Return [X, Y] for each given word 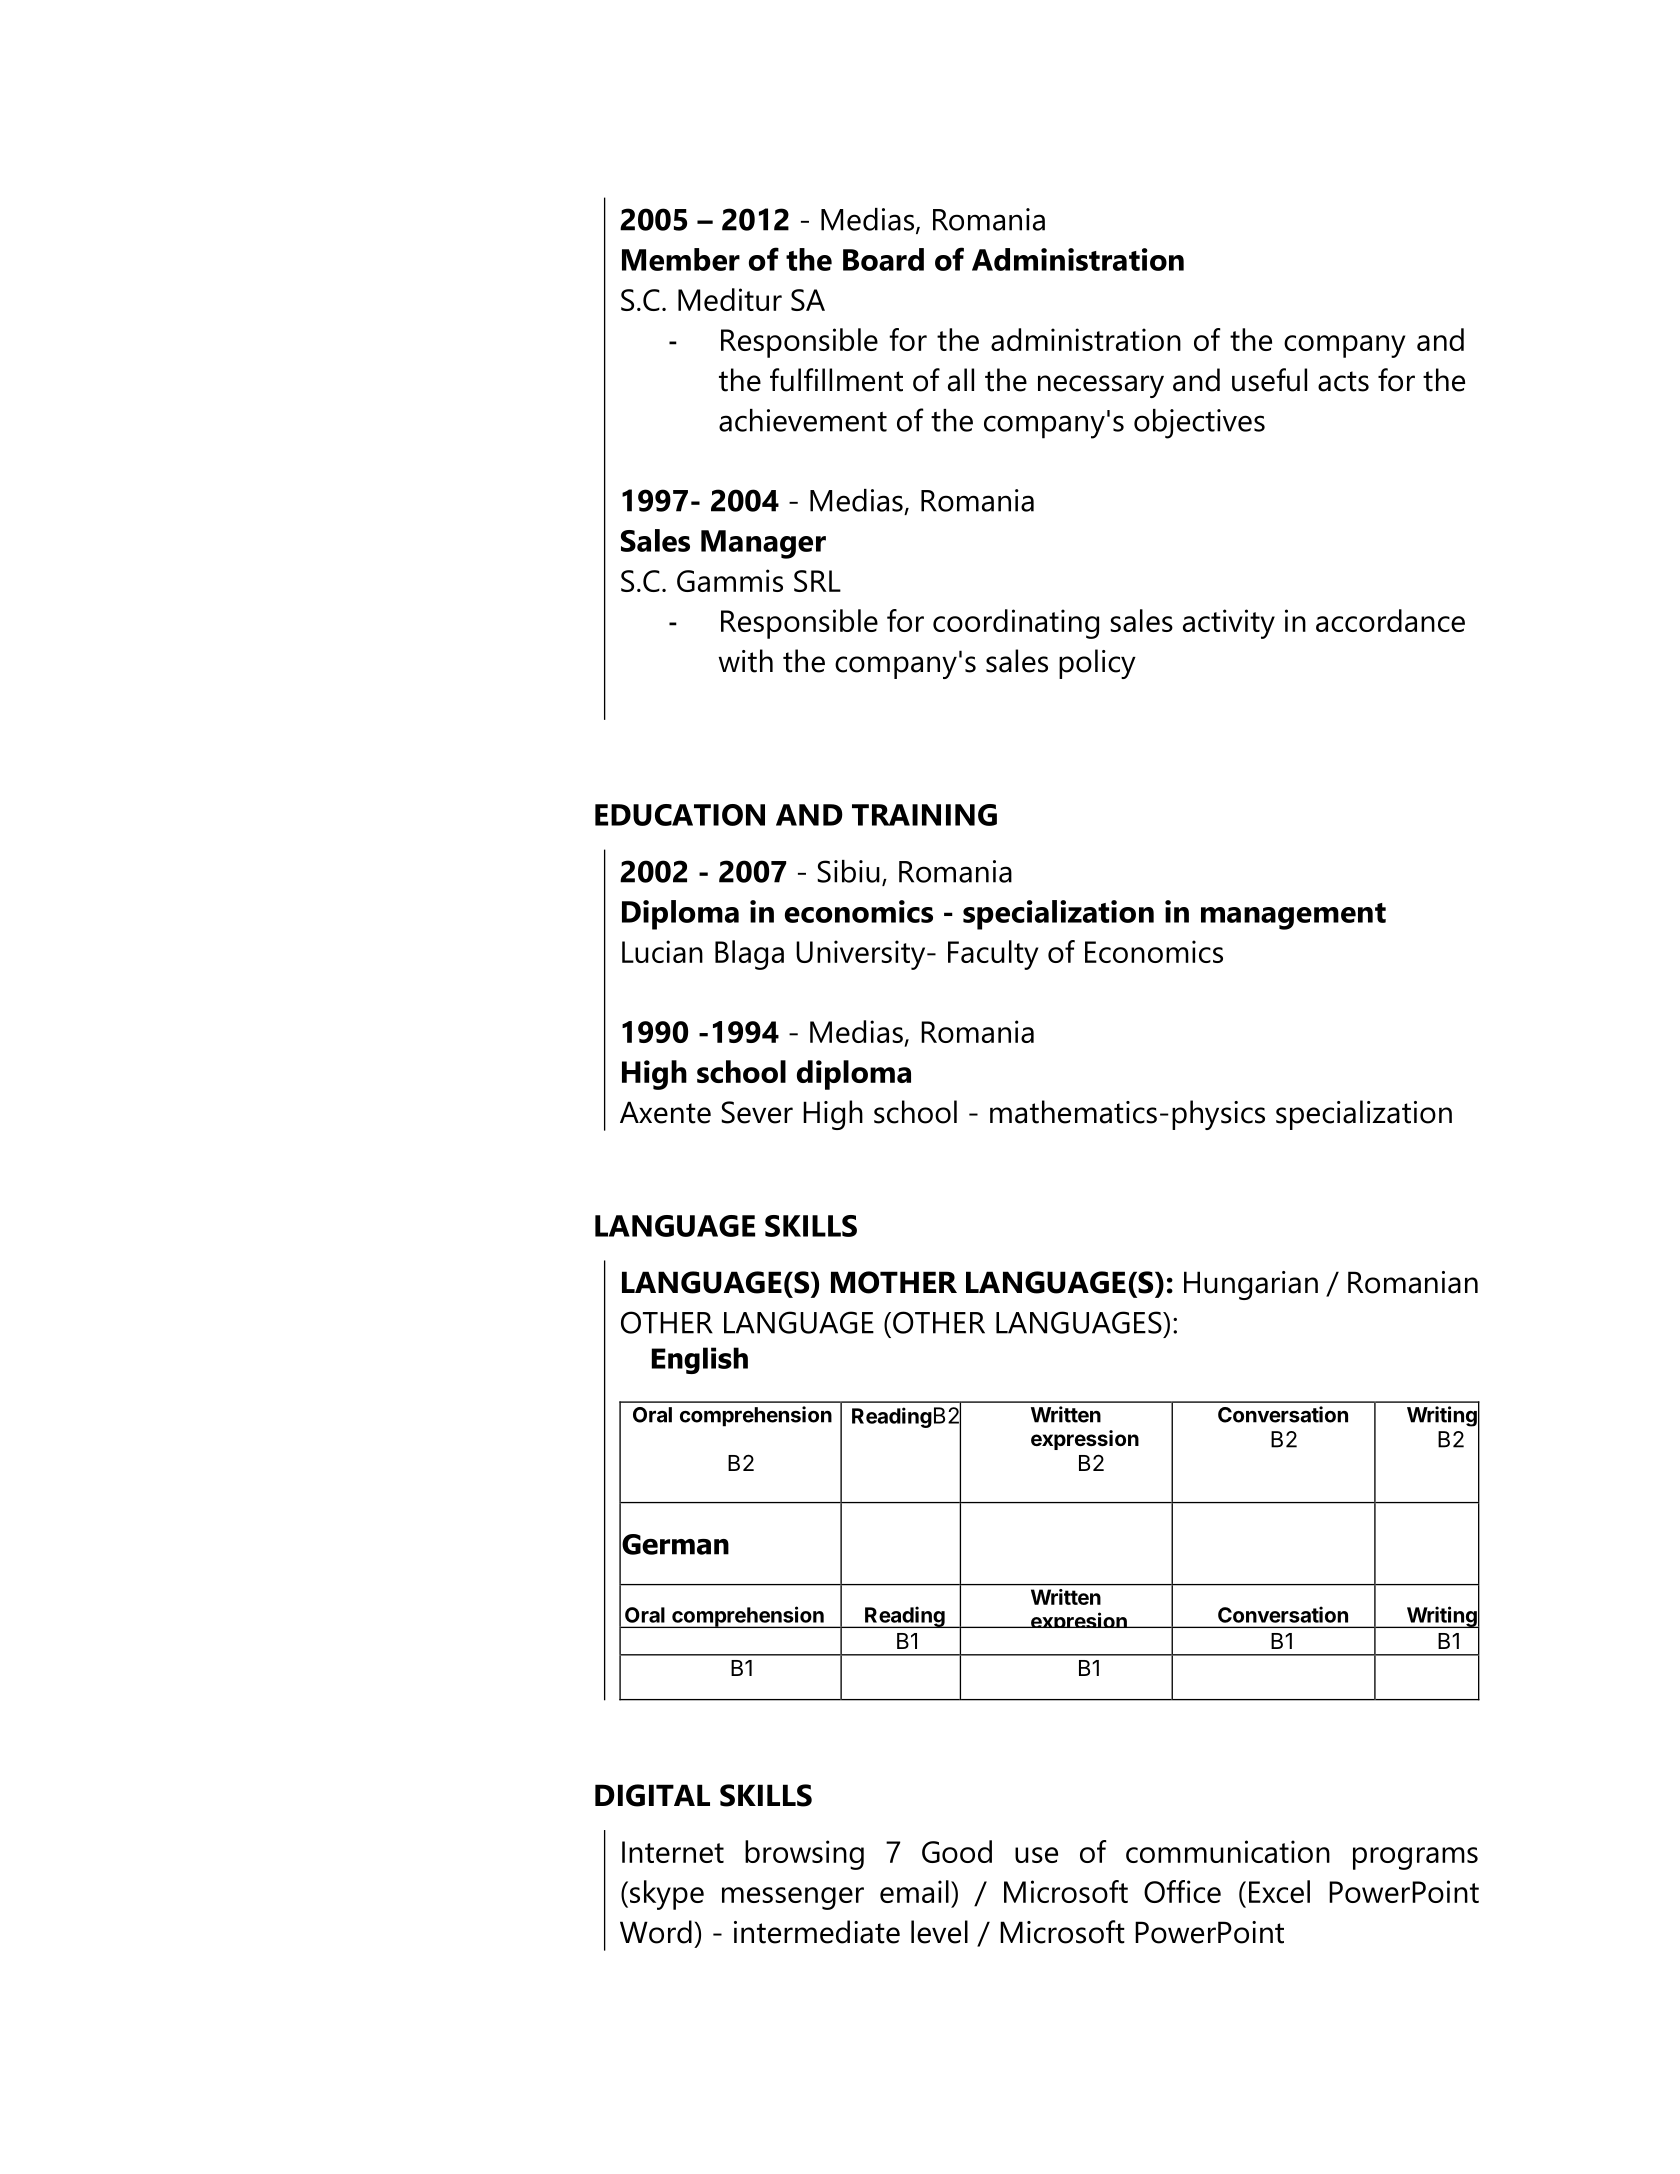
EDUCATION [680, 815]
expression [1085, 1440]
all [961, 380]
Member [681, 259]
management [1293, 916]
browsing [804, 1855]
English [700, 1360]
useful [1269, 380]
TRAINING [924, 815]
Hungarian [1251, 1285]
